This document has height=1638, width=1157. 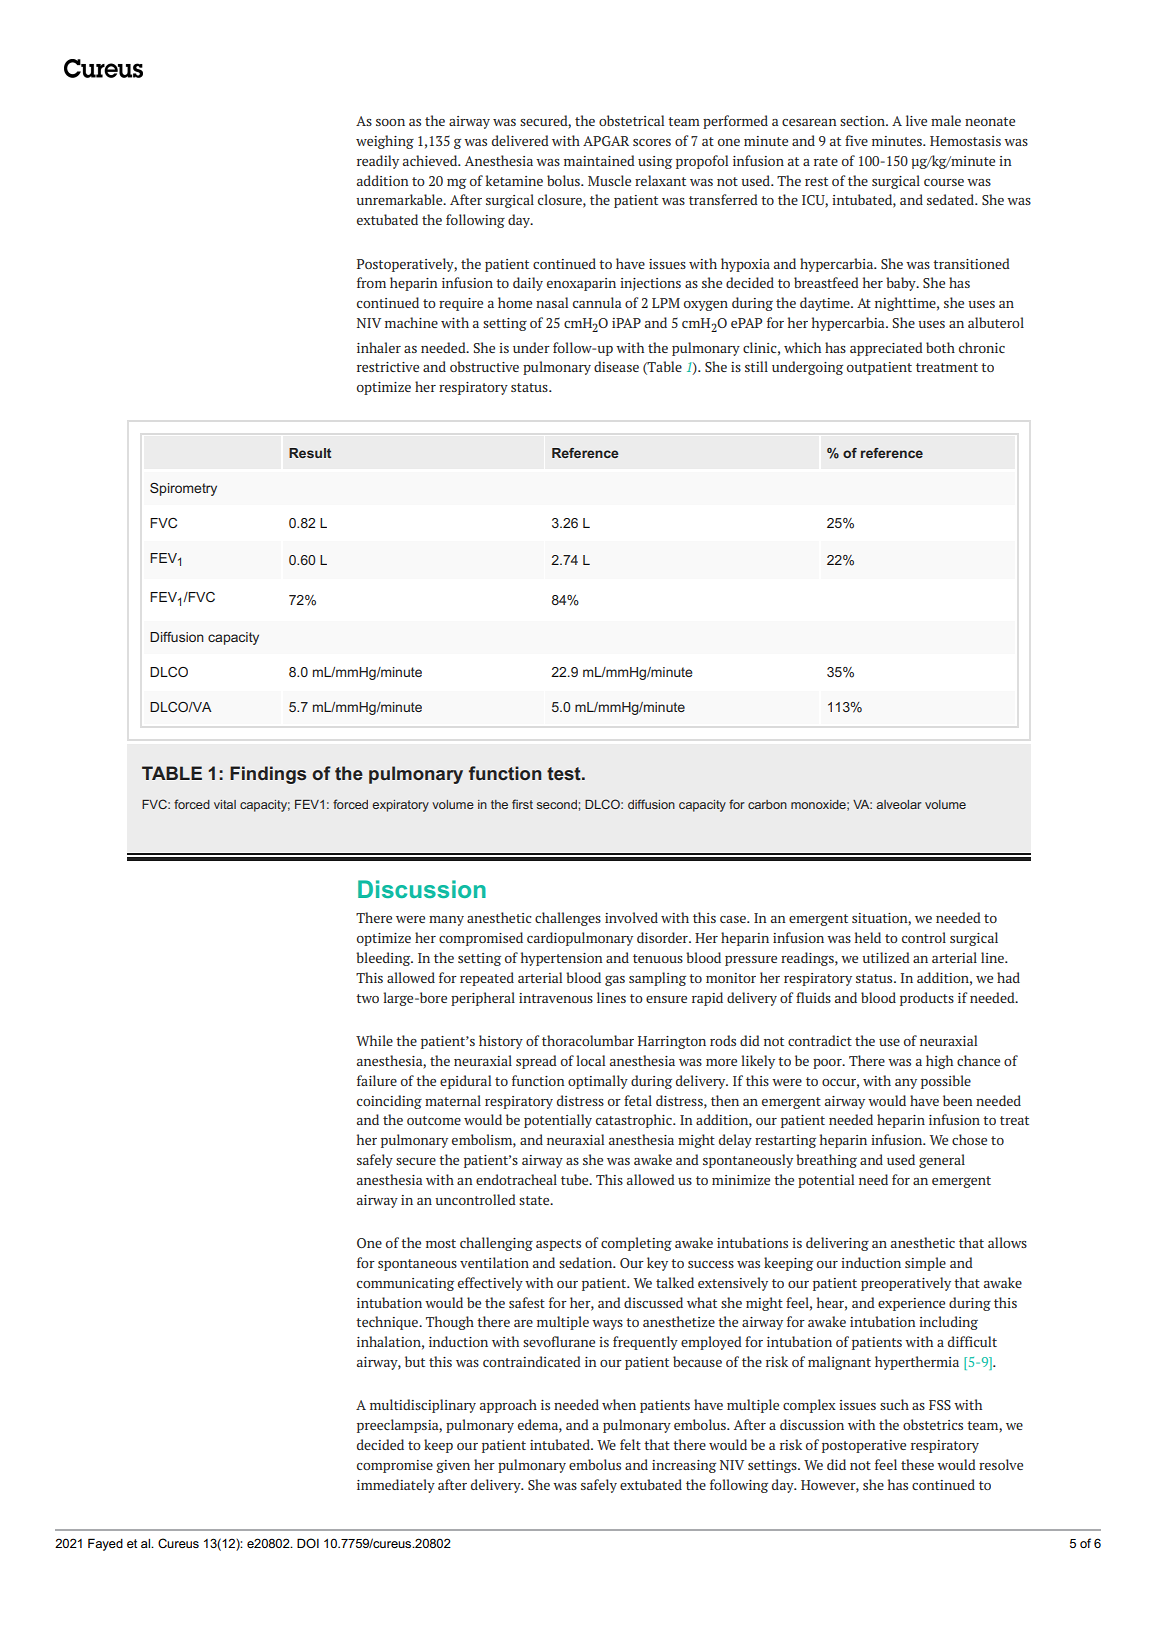 What do you see at coordinates (378, 162) in the document?
I see `readily` at bounding box center [378, 162].
